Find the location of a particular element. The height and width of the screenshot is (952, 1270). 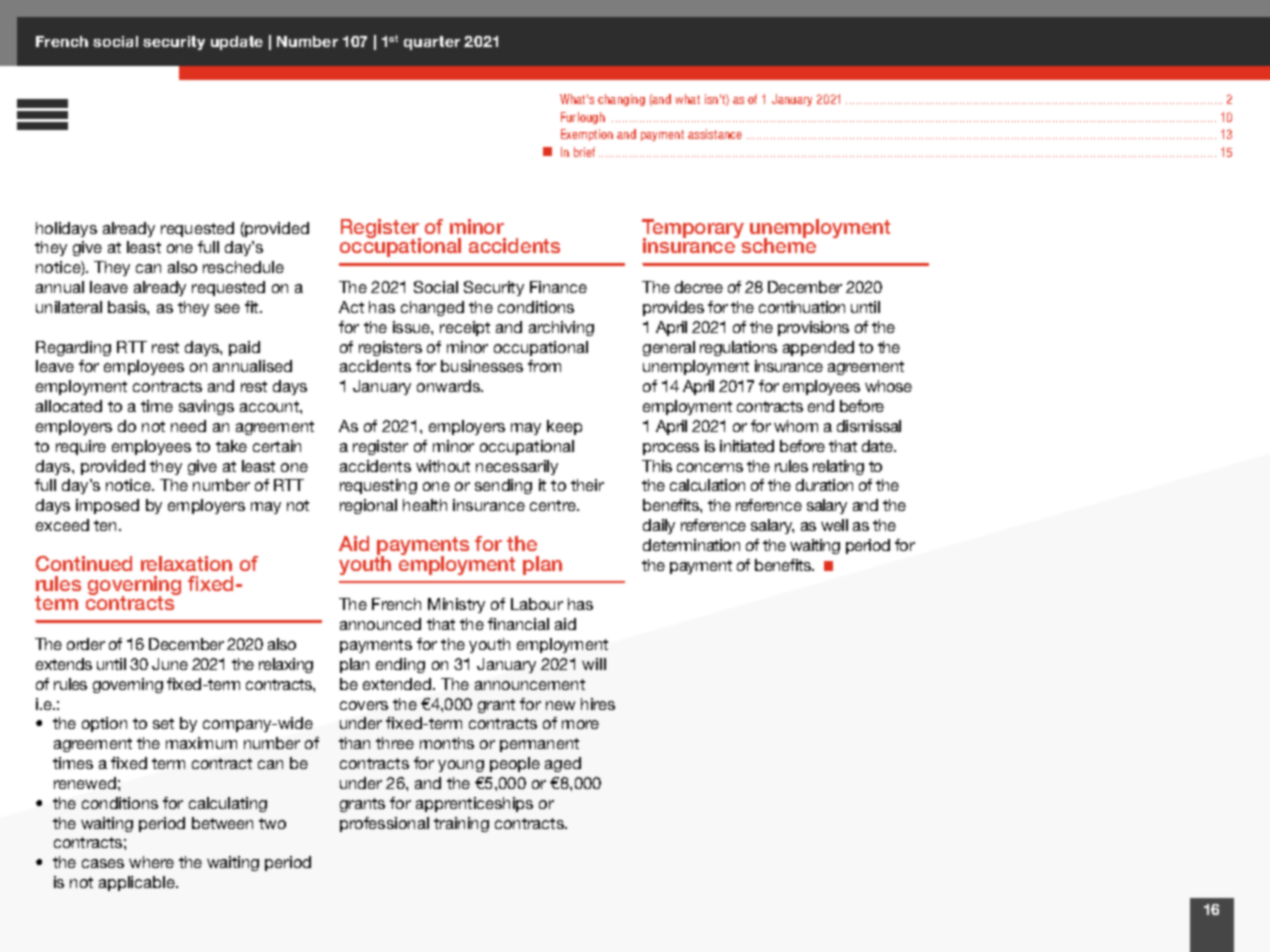

Ministry is located at coordinates (456, 605).
